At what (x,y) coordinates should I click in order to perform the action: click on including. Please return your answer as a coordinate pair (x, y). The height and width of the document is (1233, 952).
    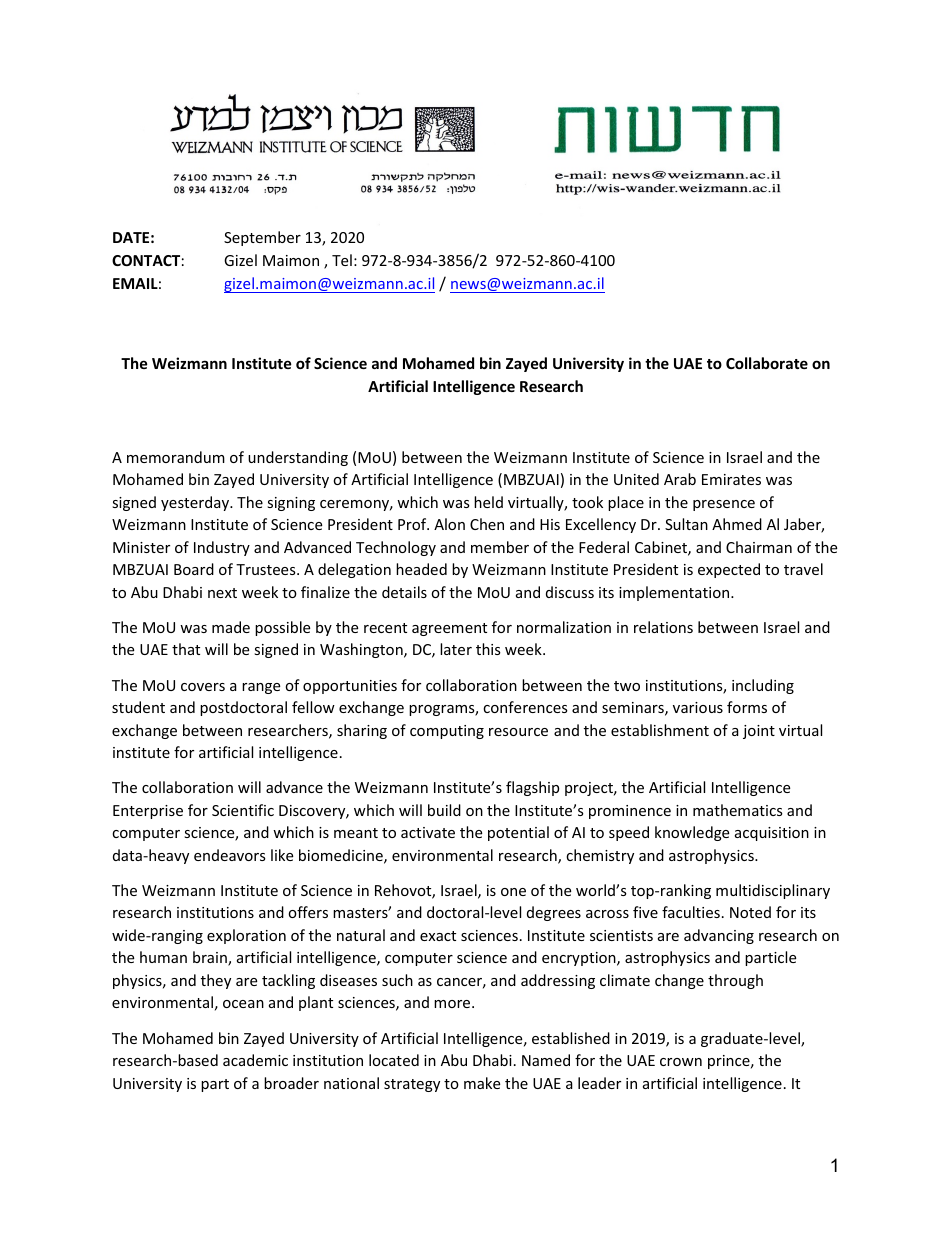
    Looking at the image, I should click on (763, 686).
